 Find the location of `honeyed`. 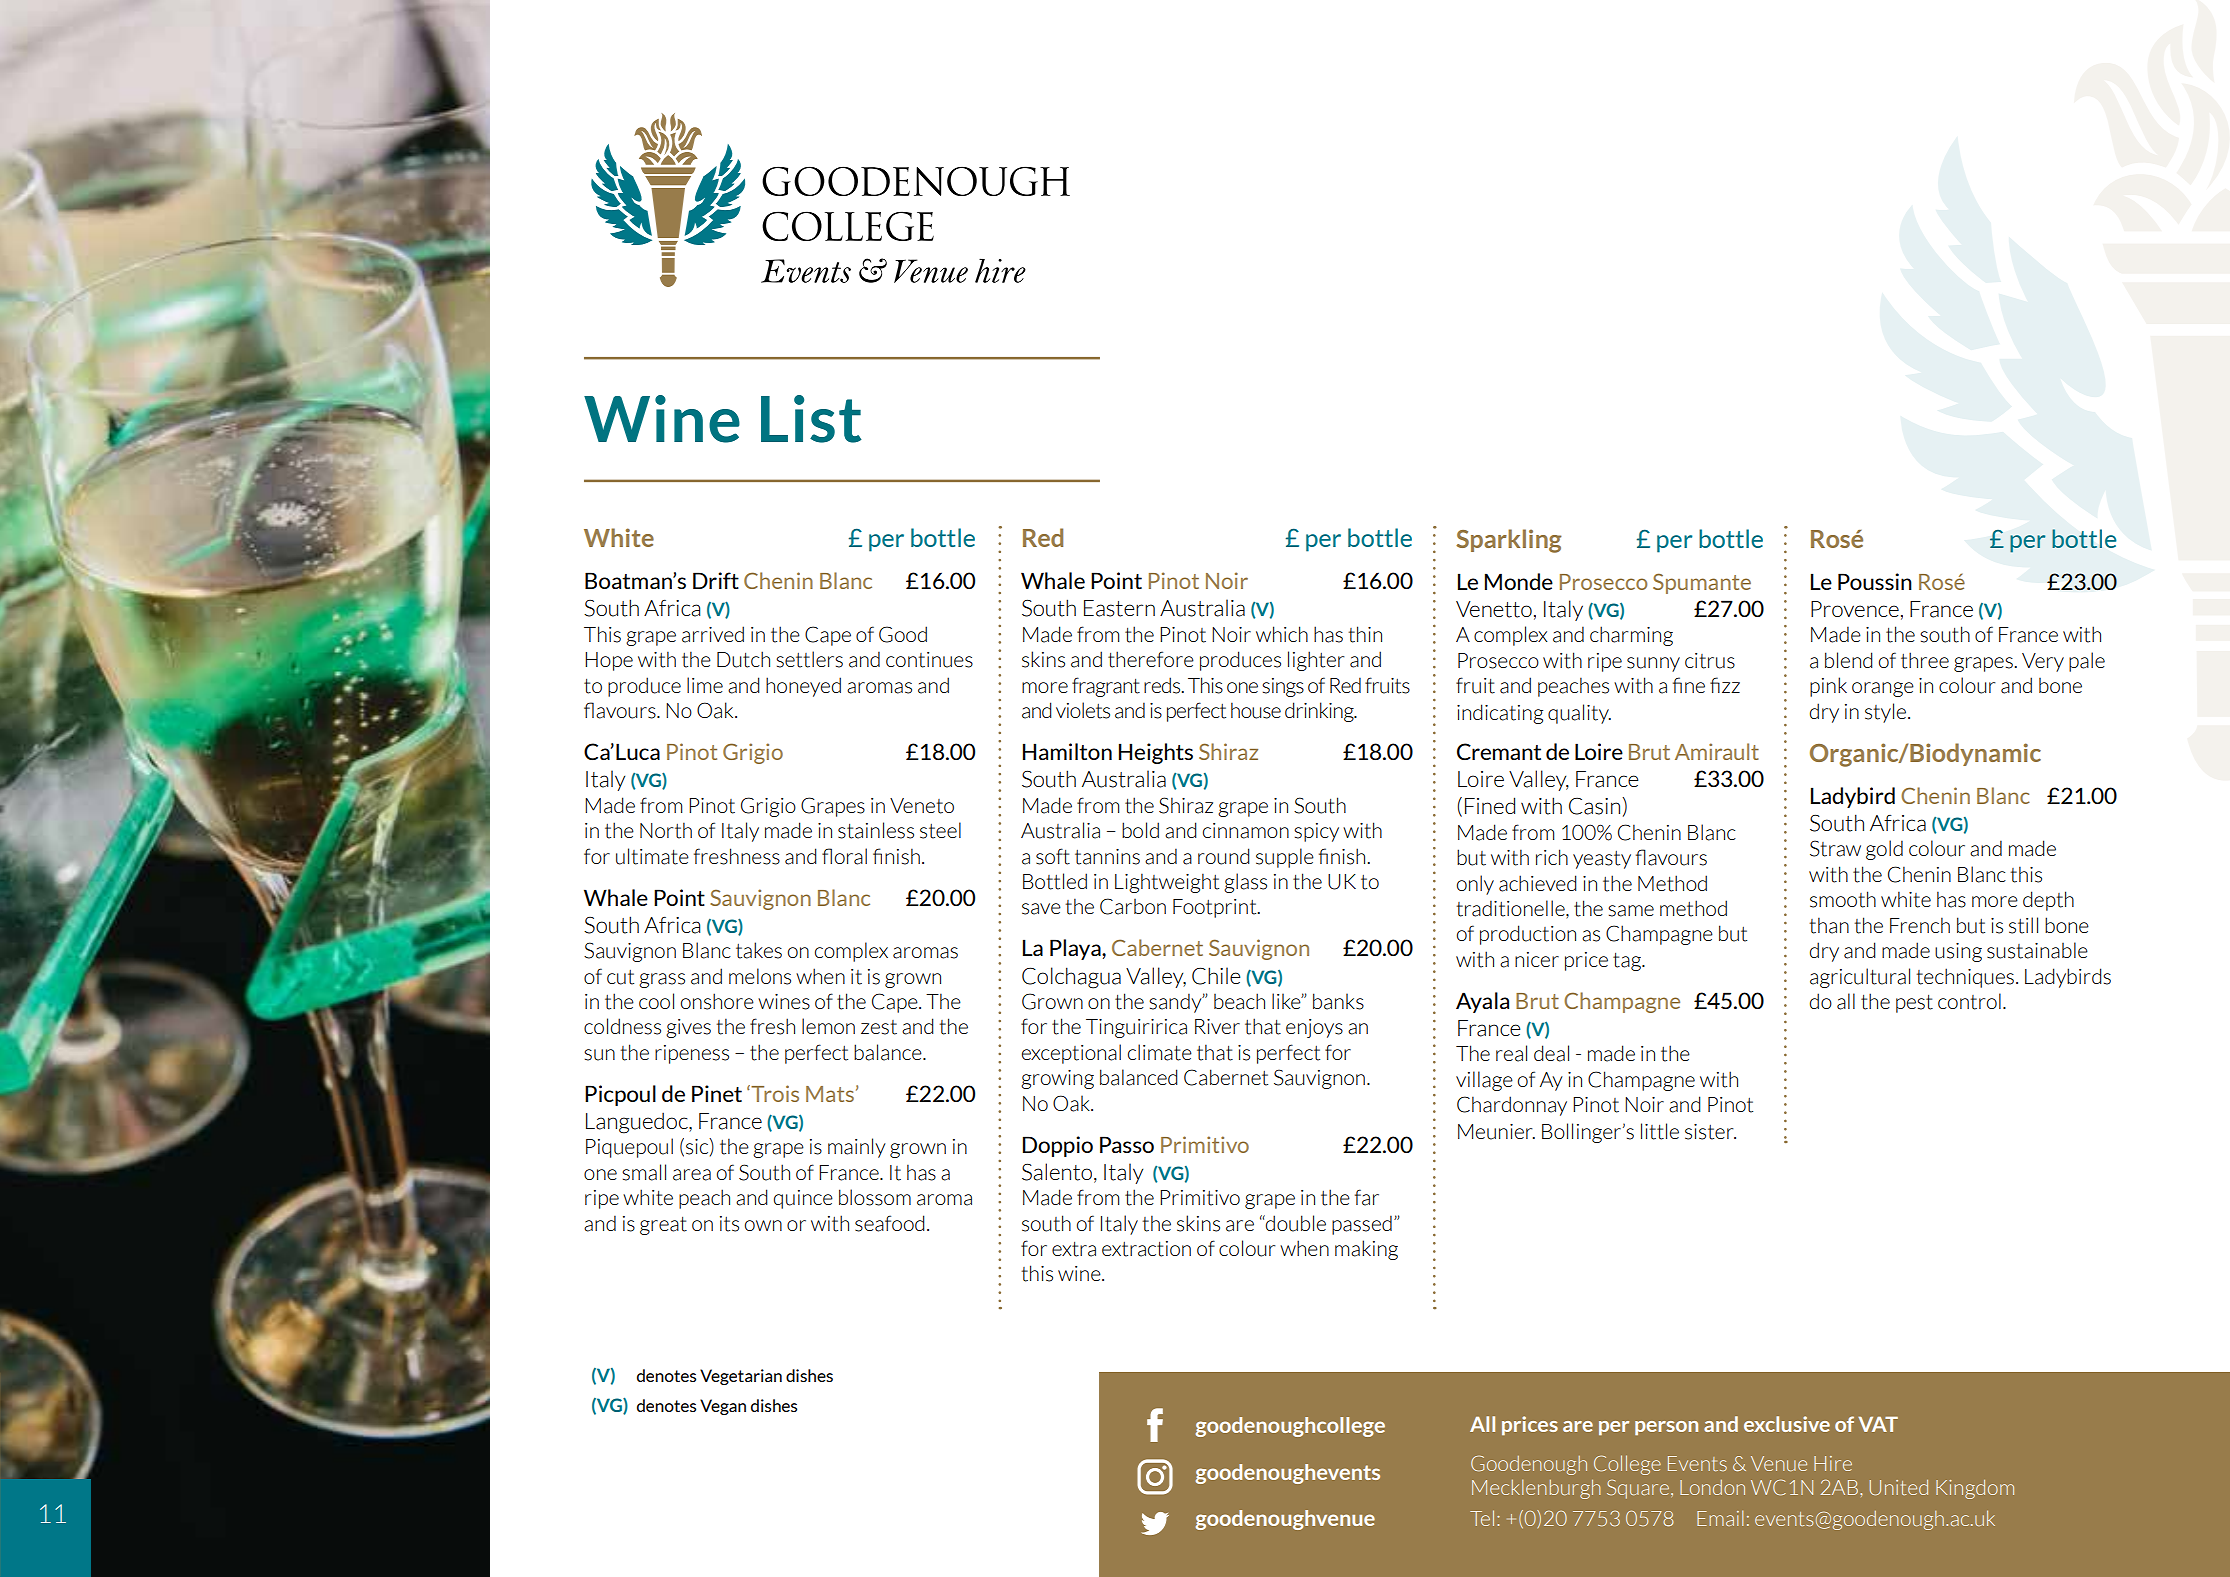

honeyed is located at coordinates (803, 687).
